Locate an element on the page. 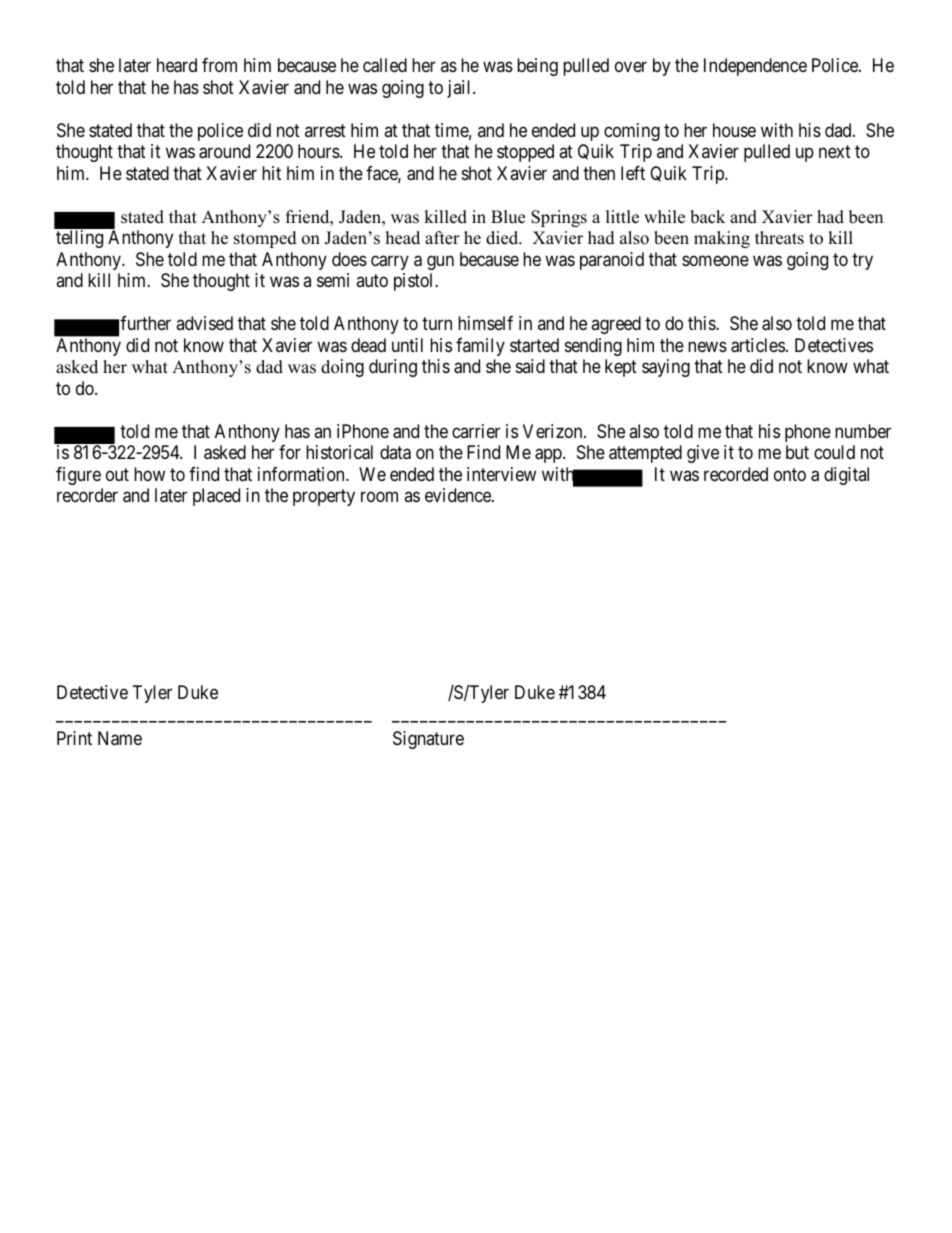 Image resolution: width=952 pixels, height=1233 pixels. heard is located at coordinates (177, 65).
